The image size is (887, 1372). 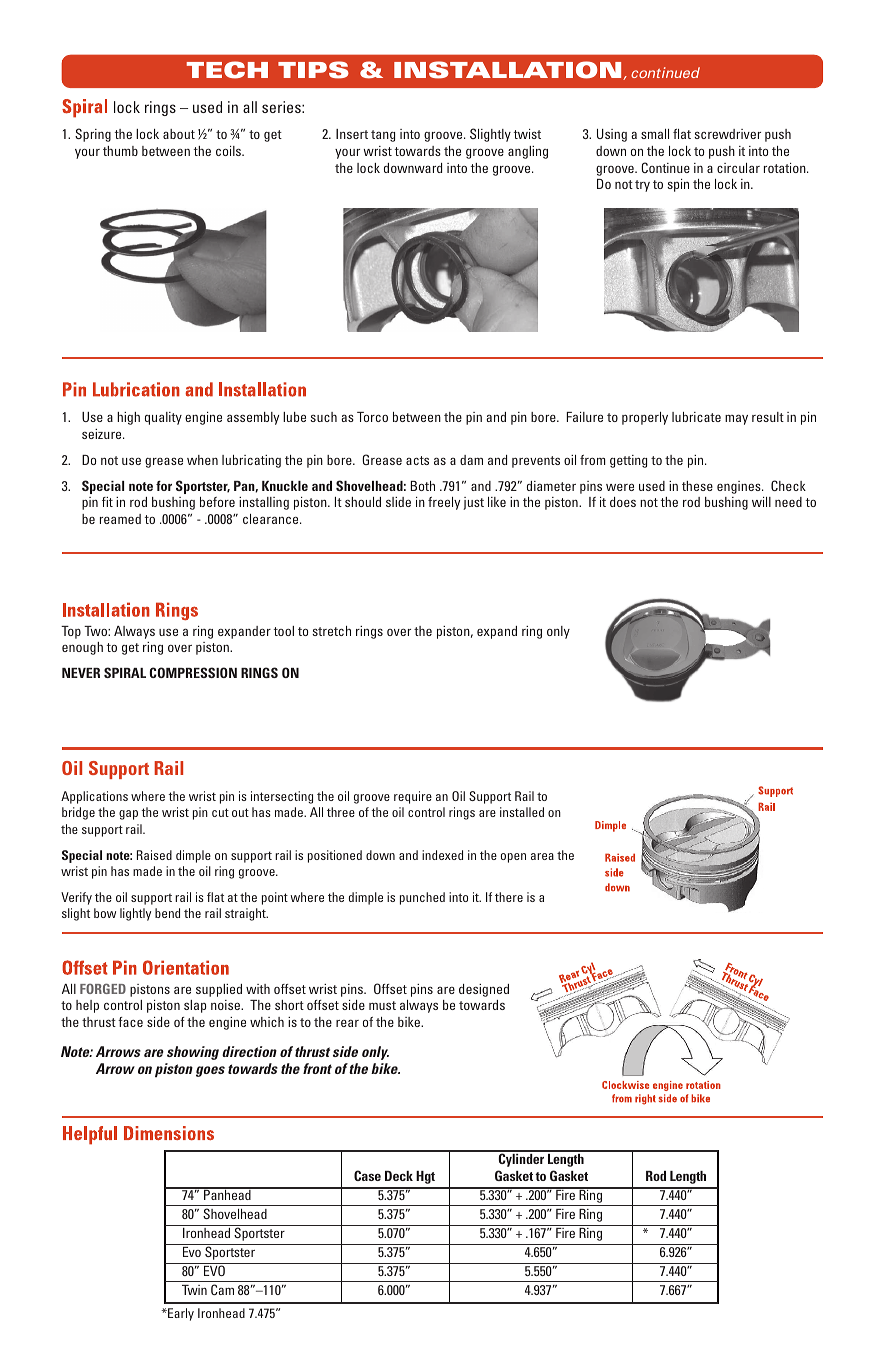 What do you see at coordinates (727, 134) in the screenshot?
I see `screwdriver` at bounding box center [727, 134].
